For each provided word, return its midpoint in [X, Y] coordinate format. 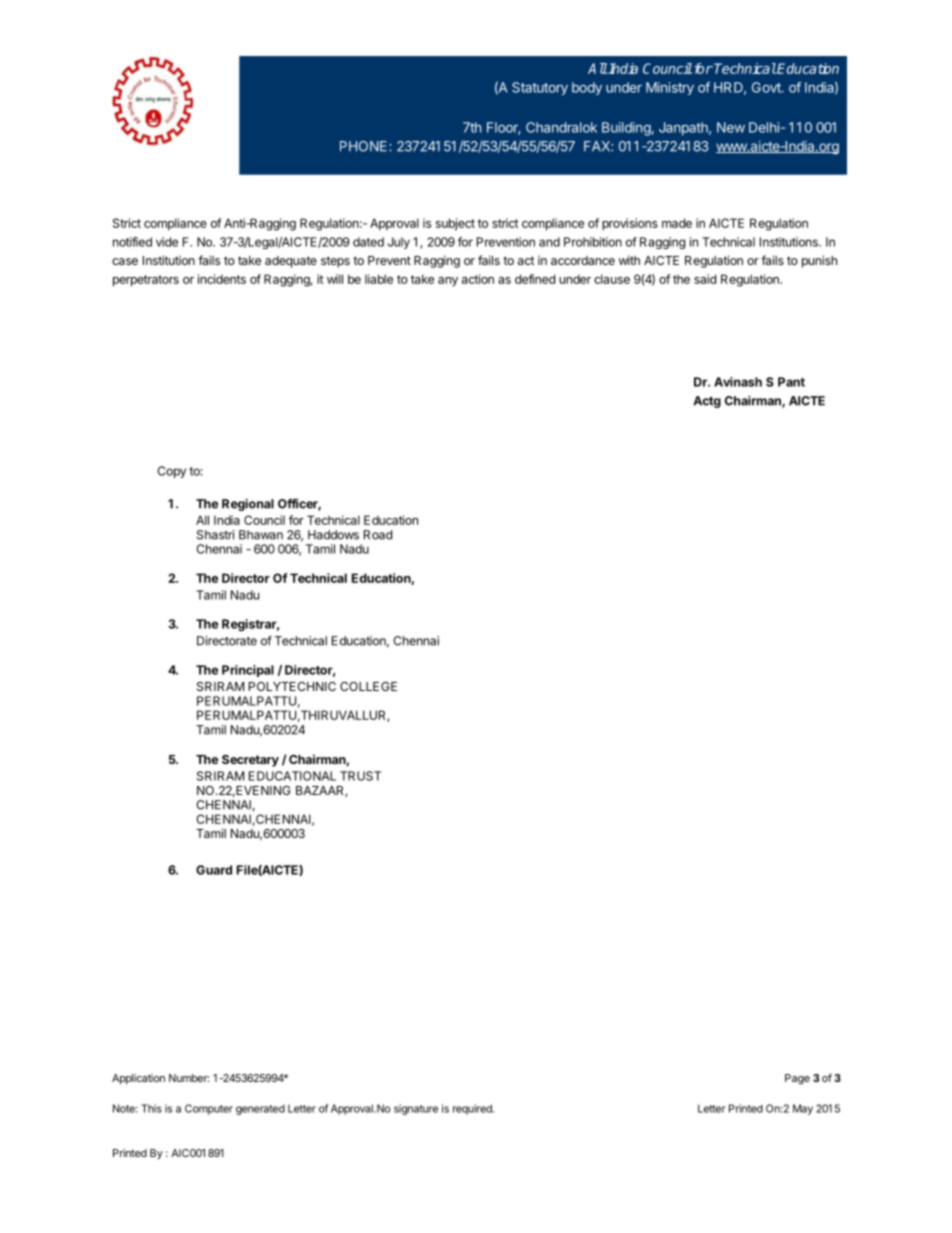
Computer [209, 1109]
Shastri [215, 535]
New [731, 127]
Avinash [738, 382]
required [473, 1109]
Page [797, 1079]
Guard [214, 870]
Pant [791, 382]
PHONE [365, 146]
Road [378, 535]
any [448, 282]
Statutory [540, 88]
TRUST [360, 776]
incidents [222, 279]
